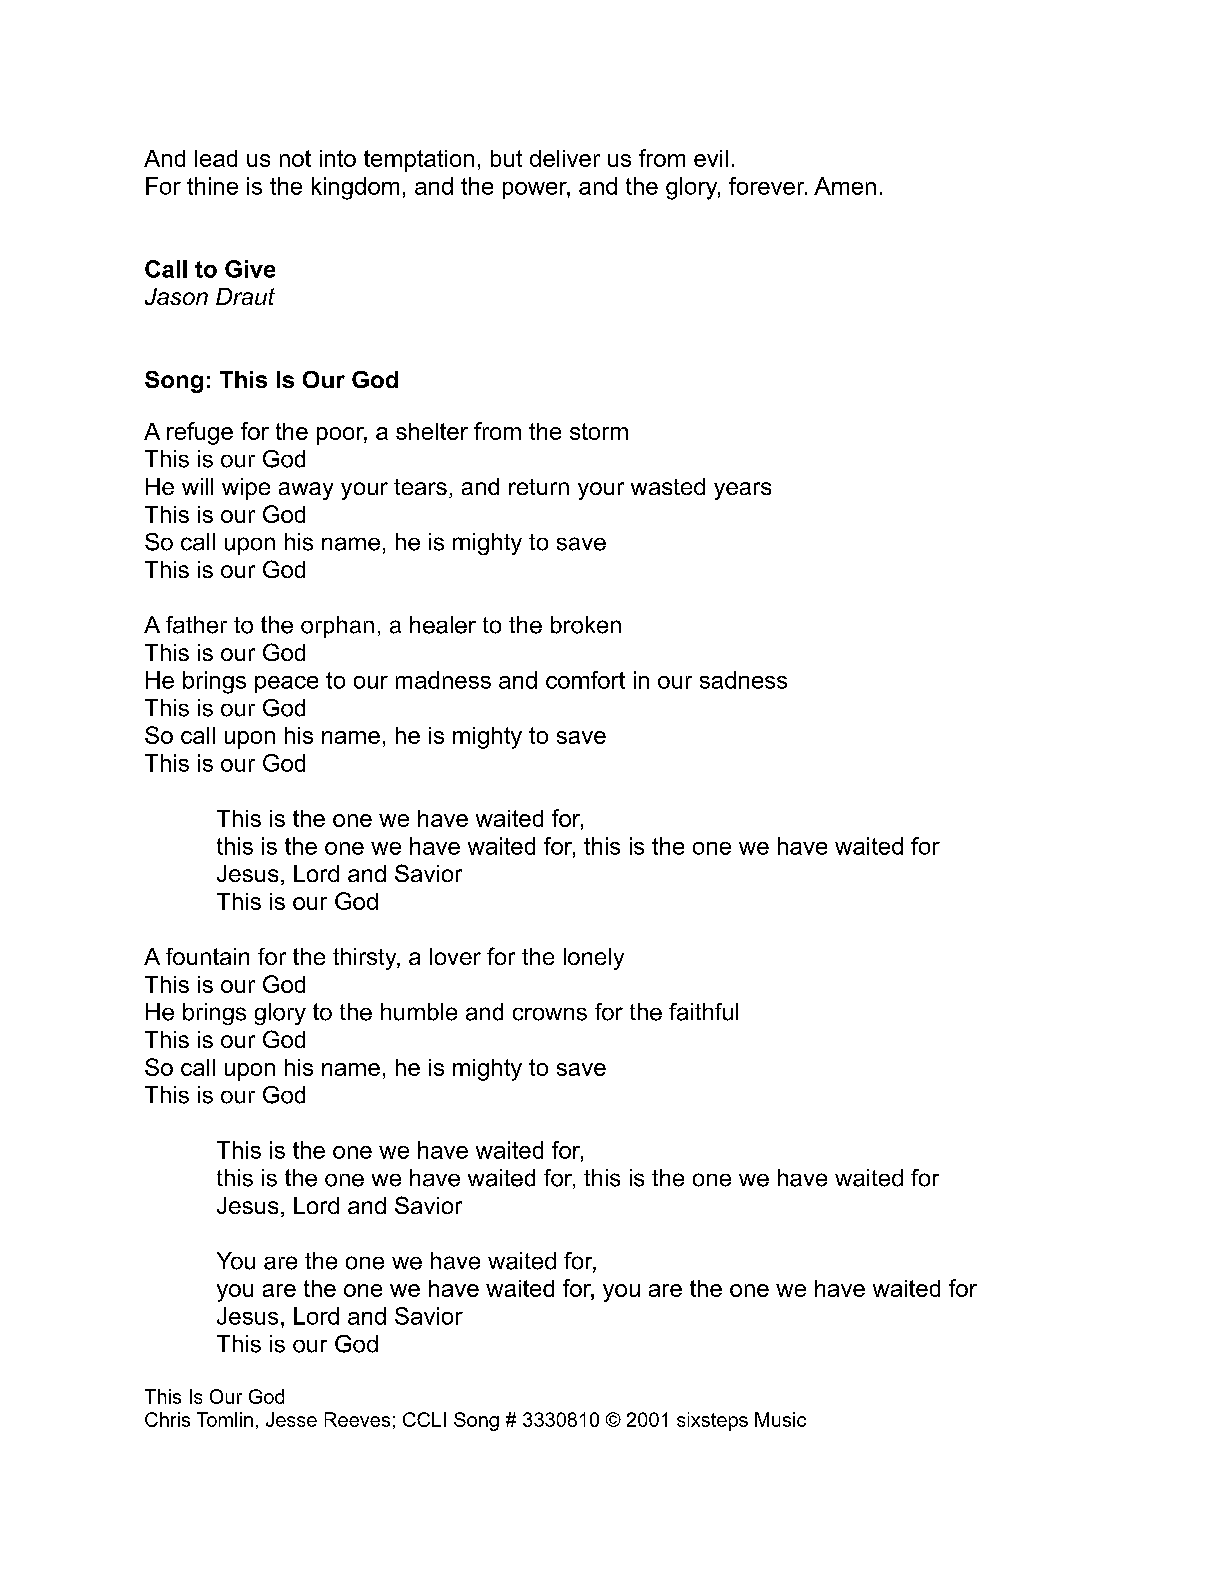 Image resolution: width=1226 pixels, height=1587 pixels. Describe the element at coordinates (443, 680) in the screenshot. I see `madness` at that location.
